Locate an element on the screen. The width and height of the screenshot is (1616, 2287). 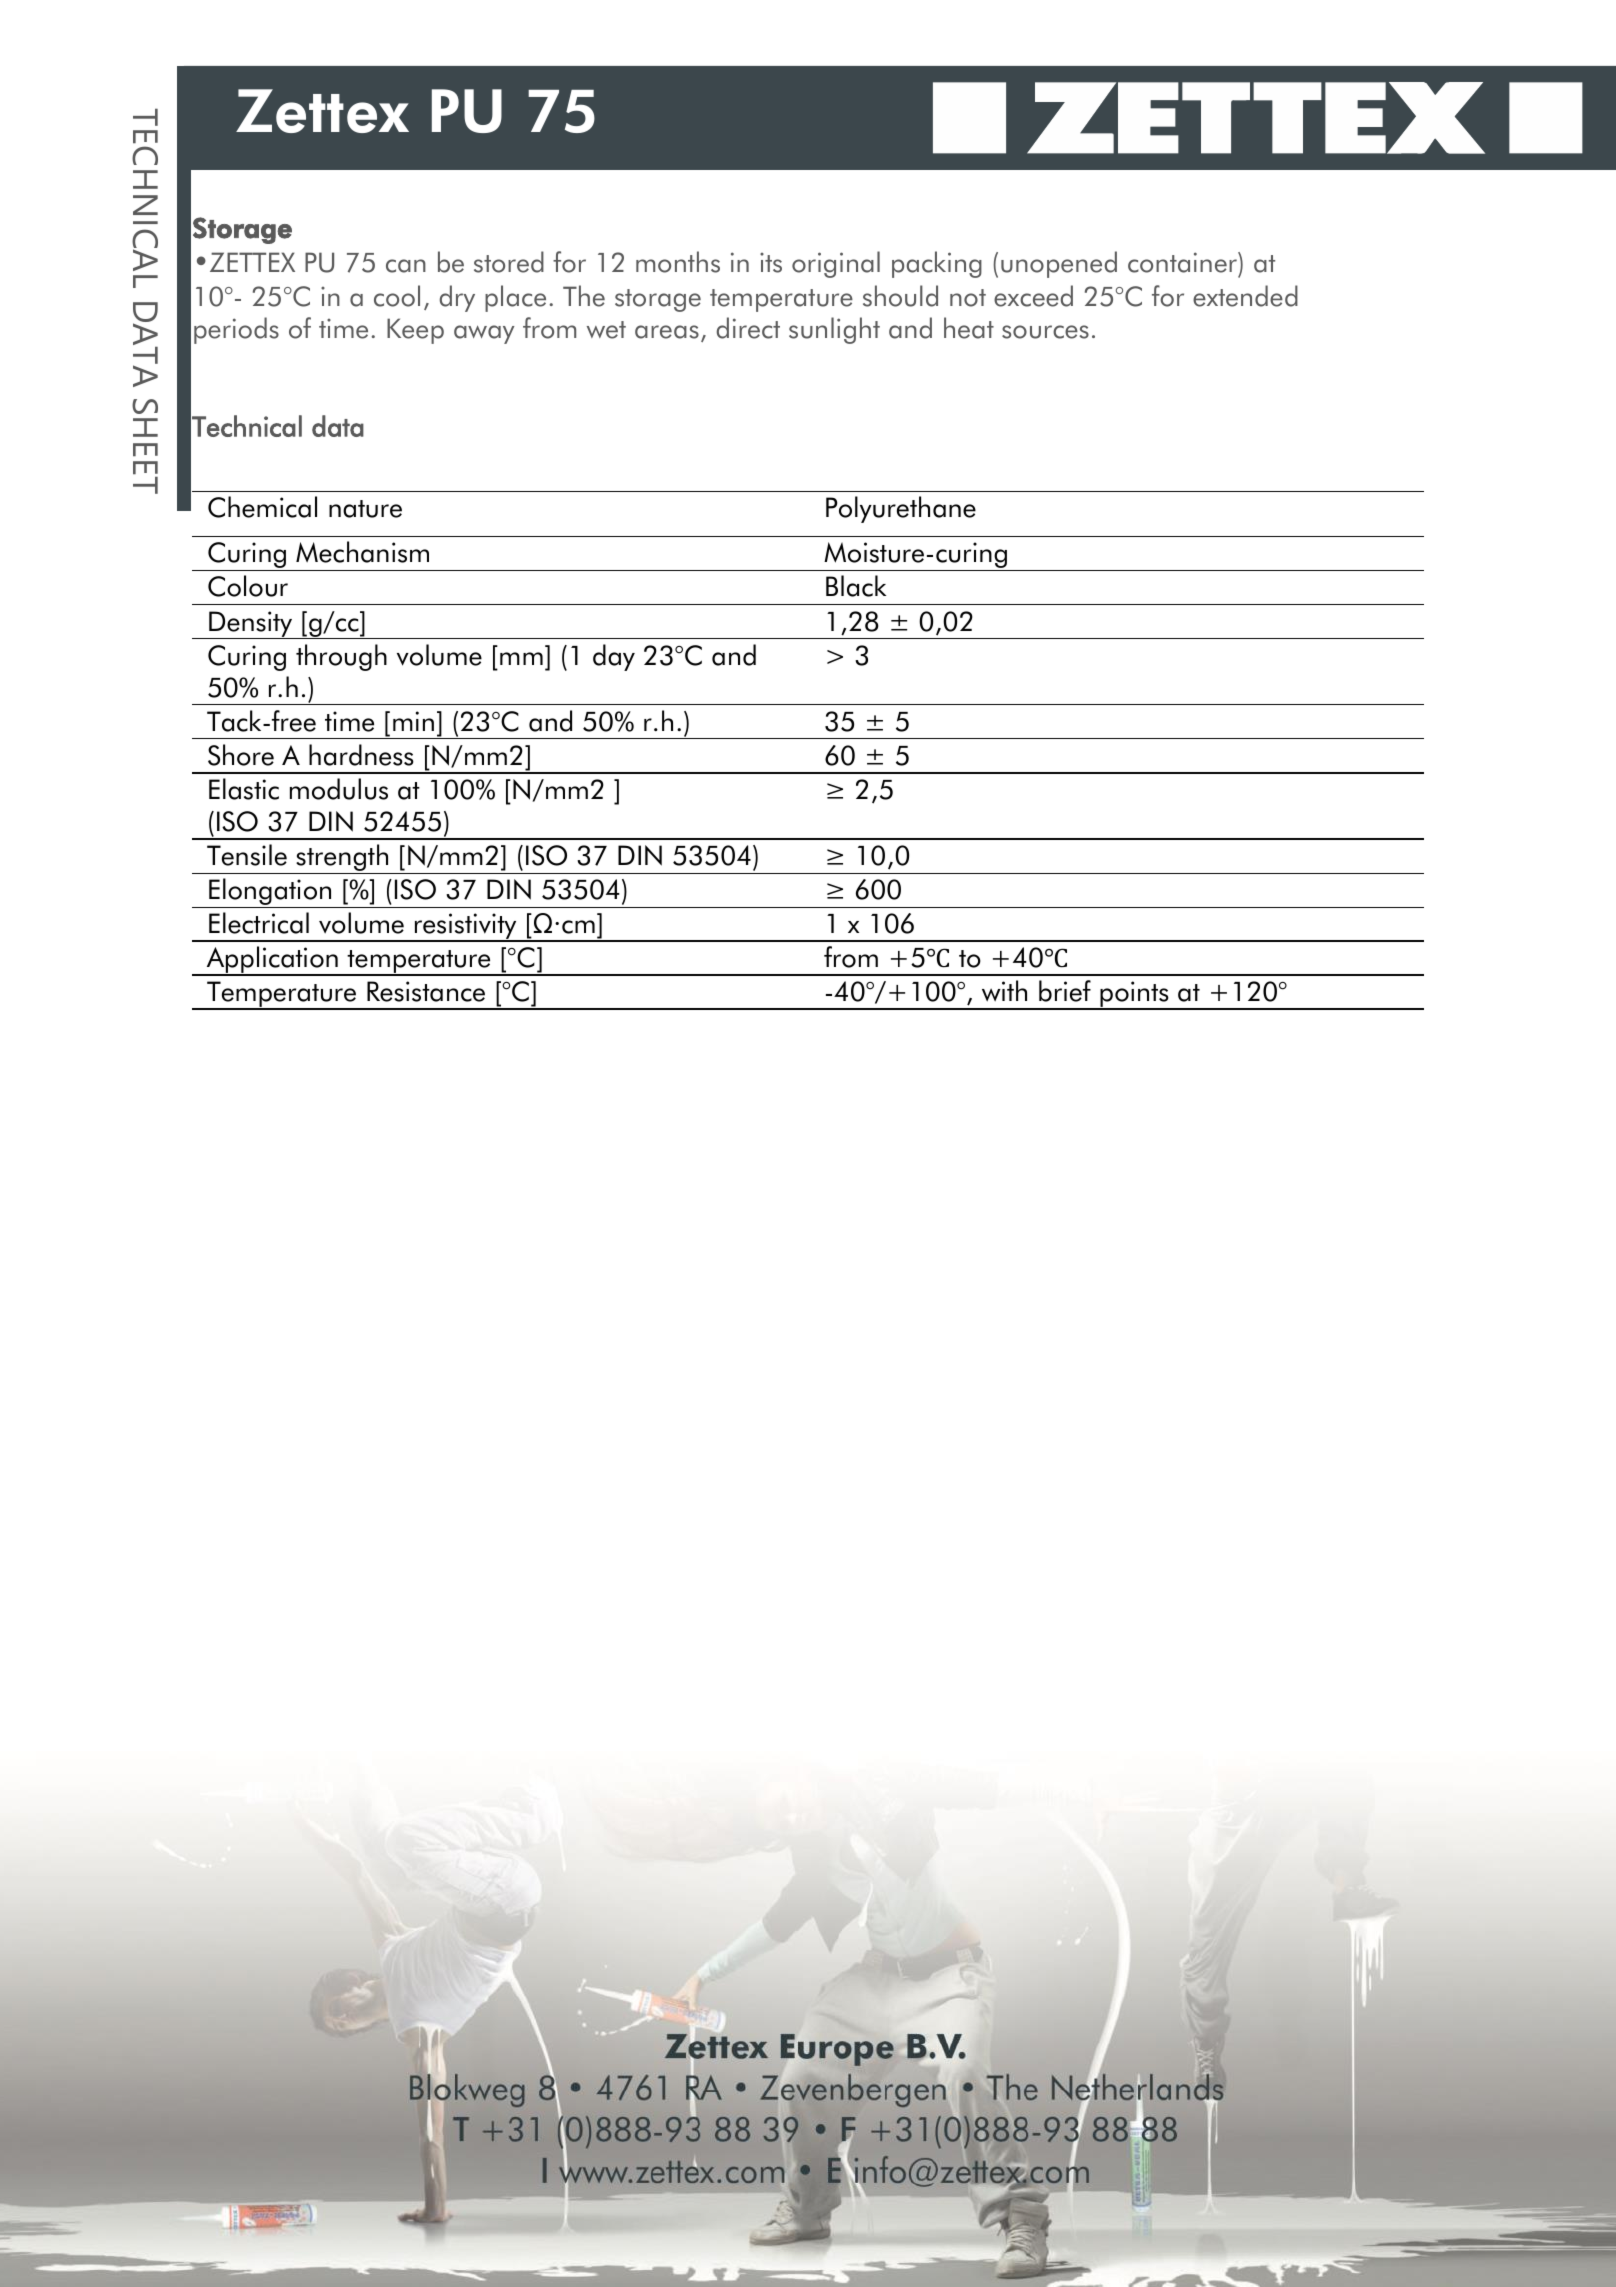
through is located at coordinates (341, 657).
